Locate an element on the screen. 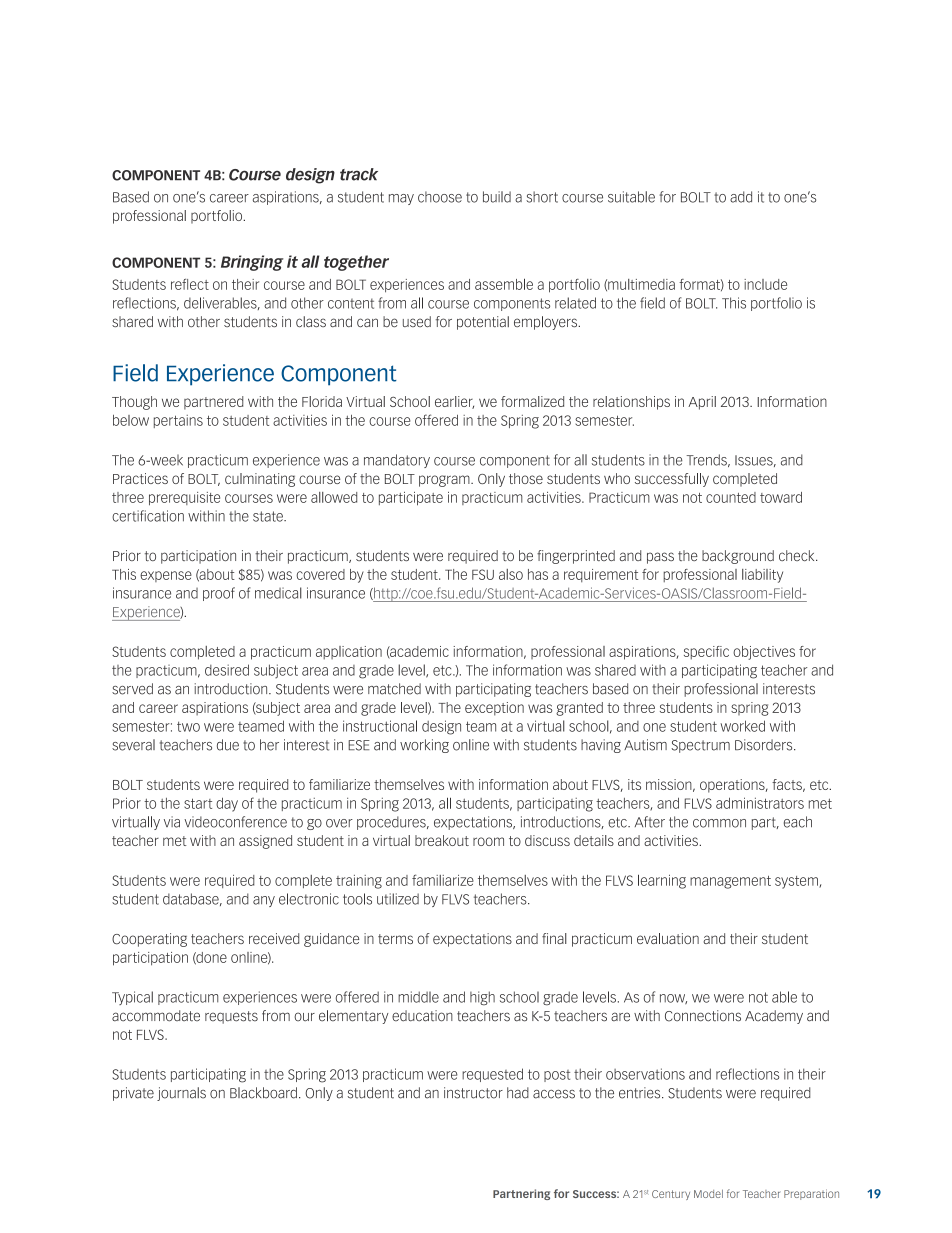 This screenshot has width=952, height=1233. add is located at coordinates (741, 197).
